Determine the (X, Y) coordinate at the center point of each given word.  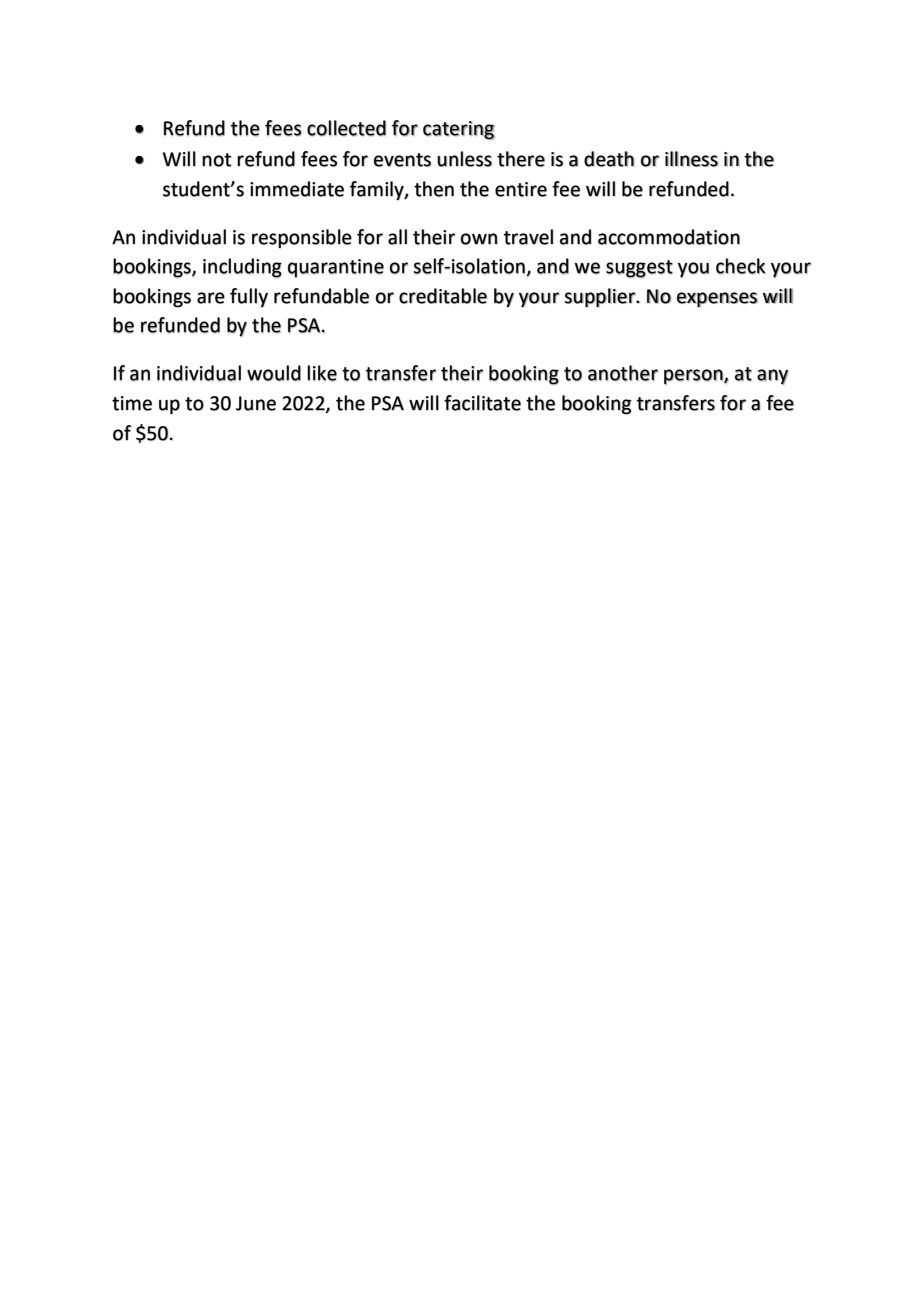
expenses (717, 299)
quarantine (336, 268)
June (256, 403)
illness (691, 159)
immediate (297, 189)
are (211, 298)
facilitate (482, 403)
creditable (443, 296)
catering (459, 130)
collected (346, 128)
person (694, 377)
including (242, 268)
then (434, 189)
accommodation (669, 237)
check (741, 266)
